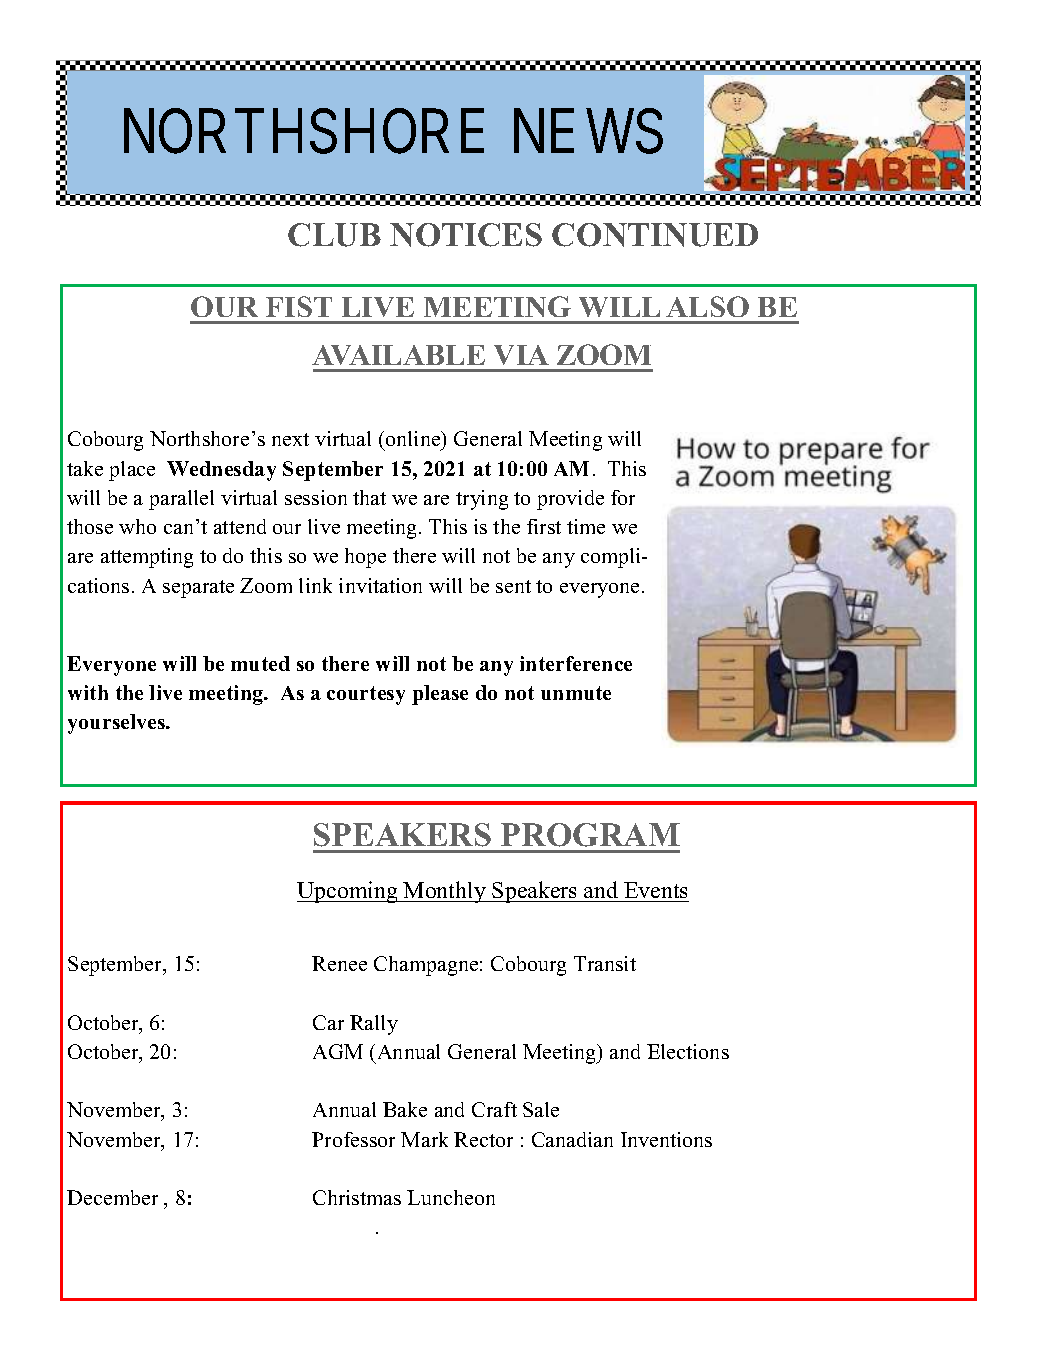 The image size is (1041, 1347). I want to click on courtesy, so click(366, 695).
